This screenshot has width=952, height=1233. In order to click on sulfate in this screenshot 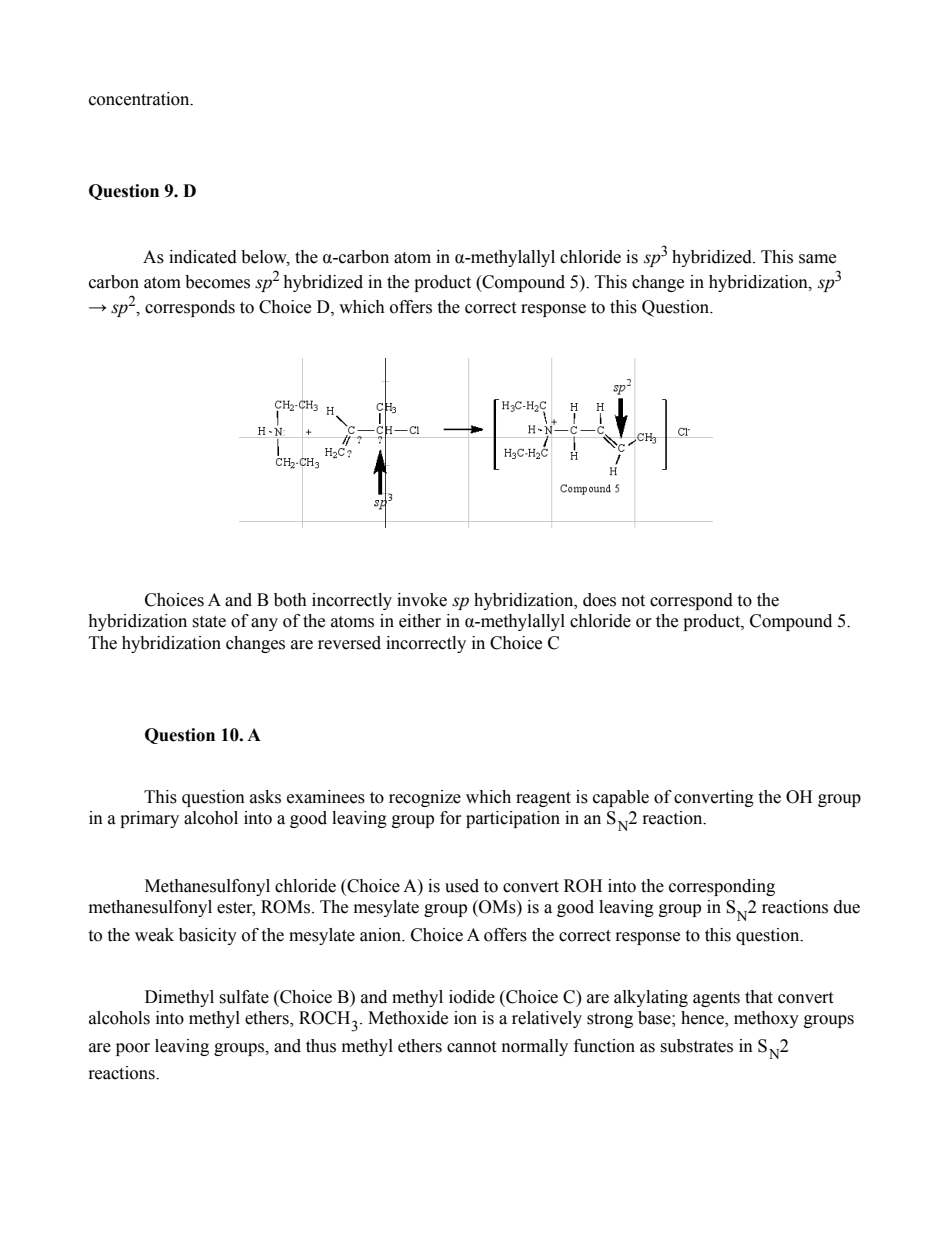, I will do `click(244, 997)`.
